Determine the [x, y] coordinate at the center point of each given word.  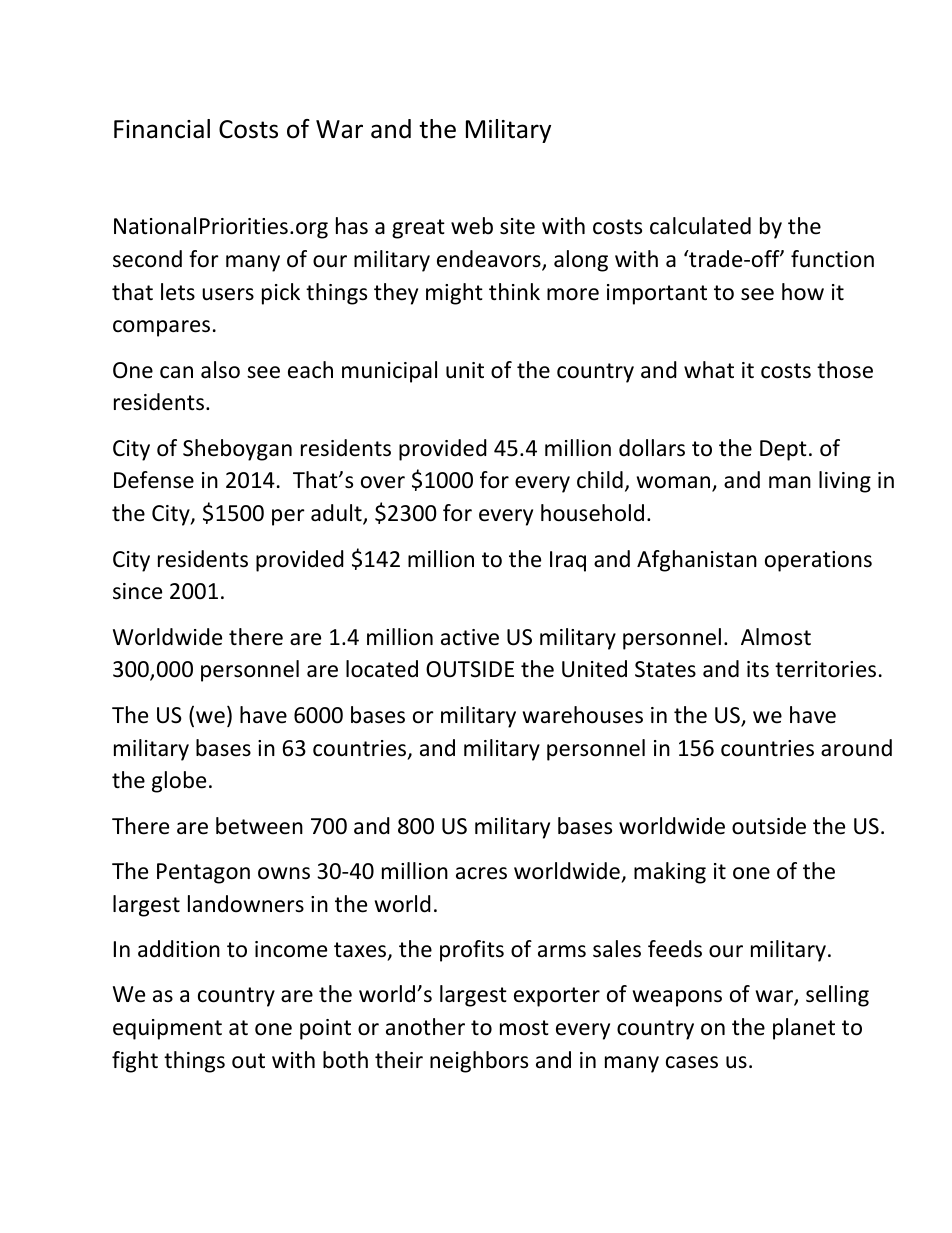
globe [179, 782]
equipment [167, 1029]
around [856, 748]
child [600, 480]
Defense [154, 480]
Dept [783, 450]
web [472, 226]
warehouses [583, 715]
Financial [162, 129]
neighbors [479, 1062]
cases [692, 1062]
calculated [700, 226]
